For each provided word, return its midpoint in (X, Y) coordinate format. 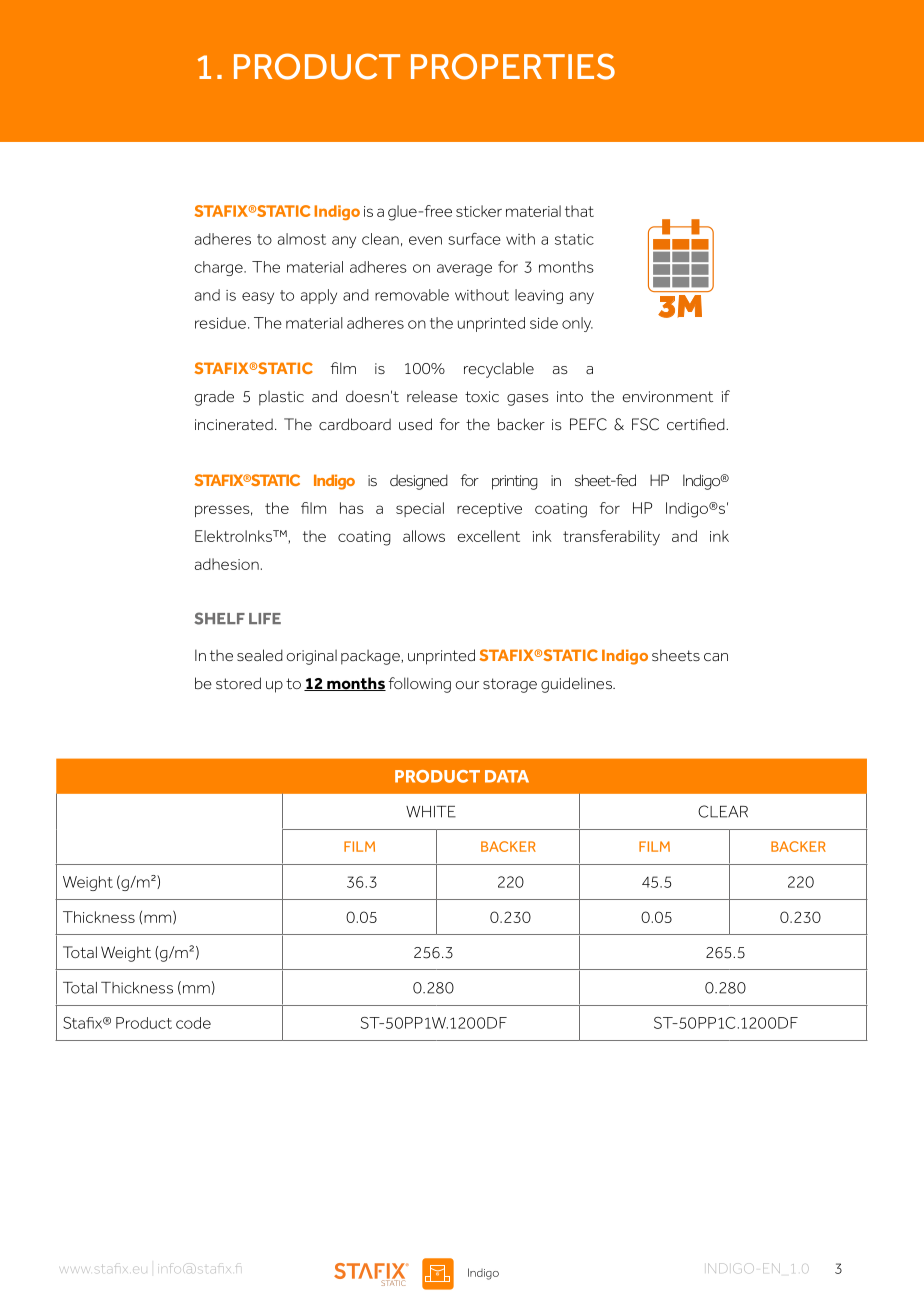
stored (238, 683)
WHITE (431, 812)
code (193, 1023)
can (716, 657)
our (467, 685)
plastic (281, 398)
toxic (482, 396)
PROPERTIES (513, 66)
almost (302, 239)
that (579, 211)
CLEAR (723, 811)
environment (668, 396)
